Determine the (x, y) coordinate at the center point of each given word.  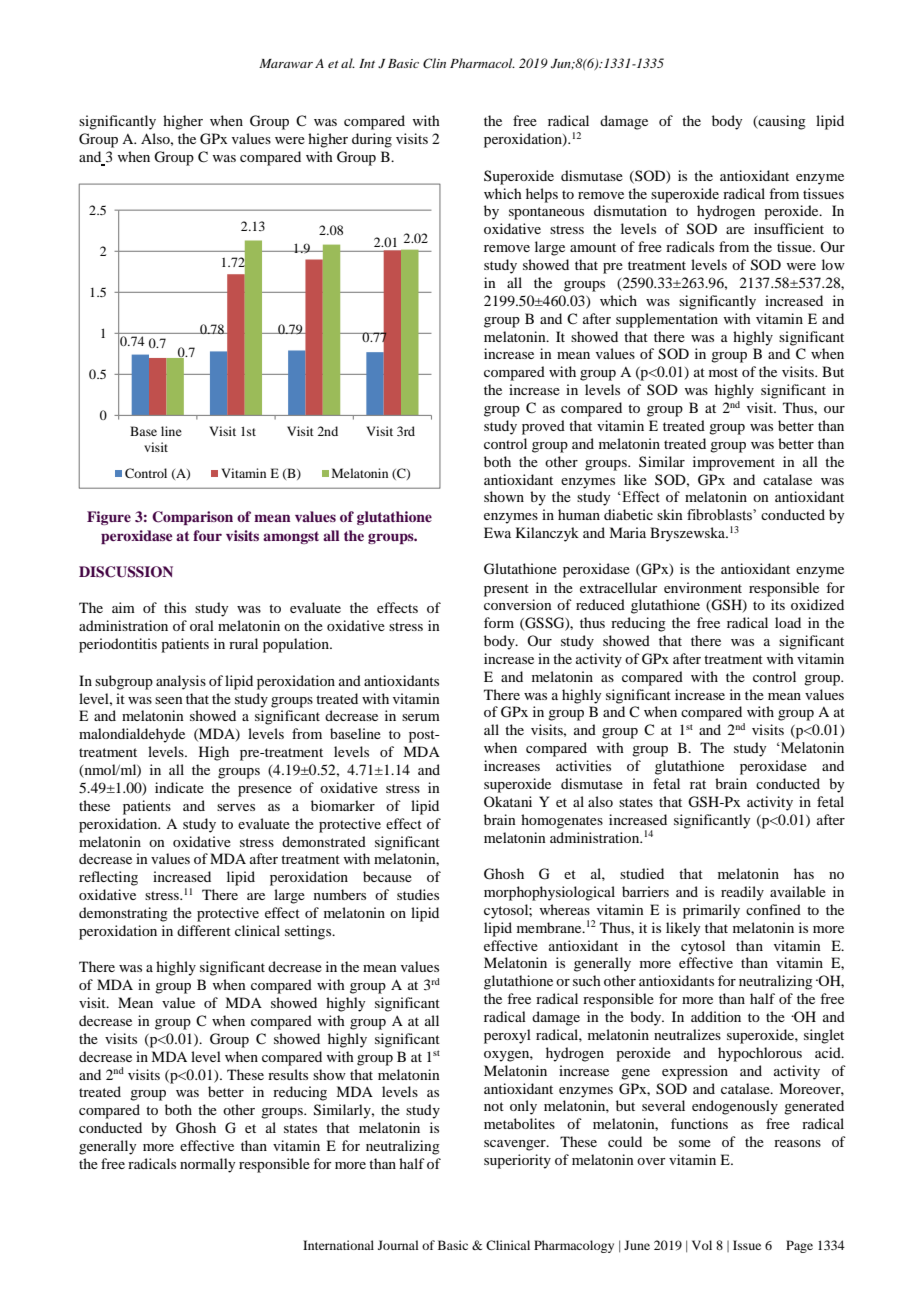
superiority (517, 1161)
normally (207, 1165)
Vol (702, 1245)
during (372, 140)
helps (542, 195)
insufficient (789, 228)
